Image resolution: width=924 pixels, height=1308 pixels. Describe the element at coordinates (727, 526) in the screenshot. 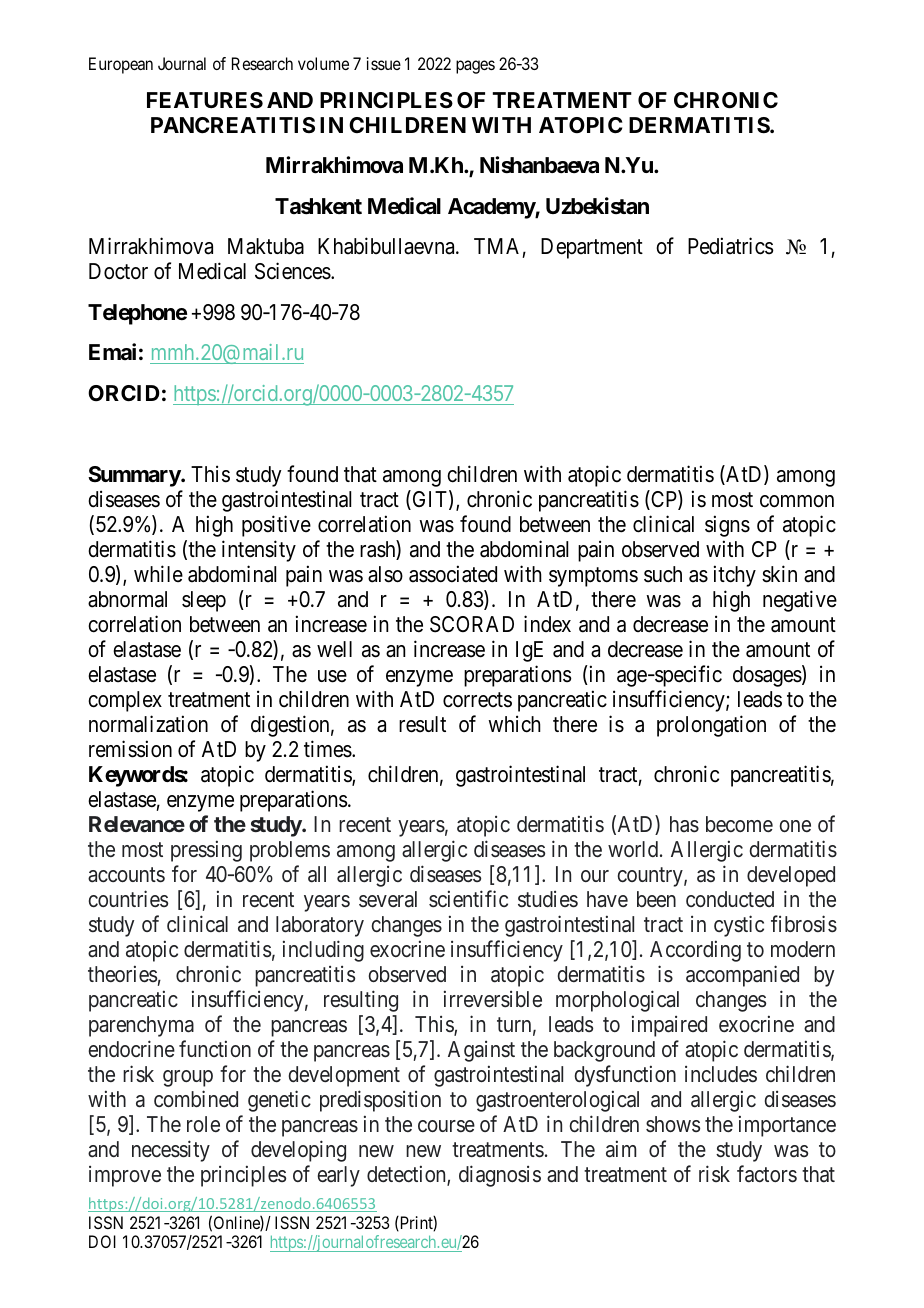

I see `signs` at that location.
